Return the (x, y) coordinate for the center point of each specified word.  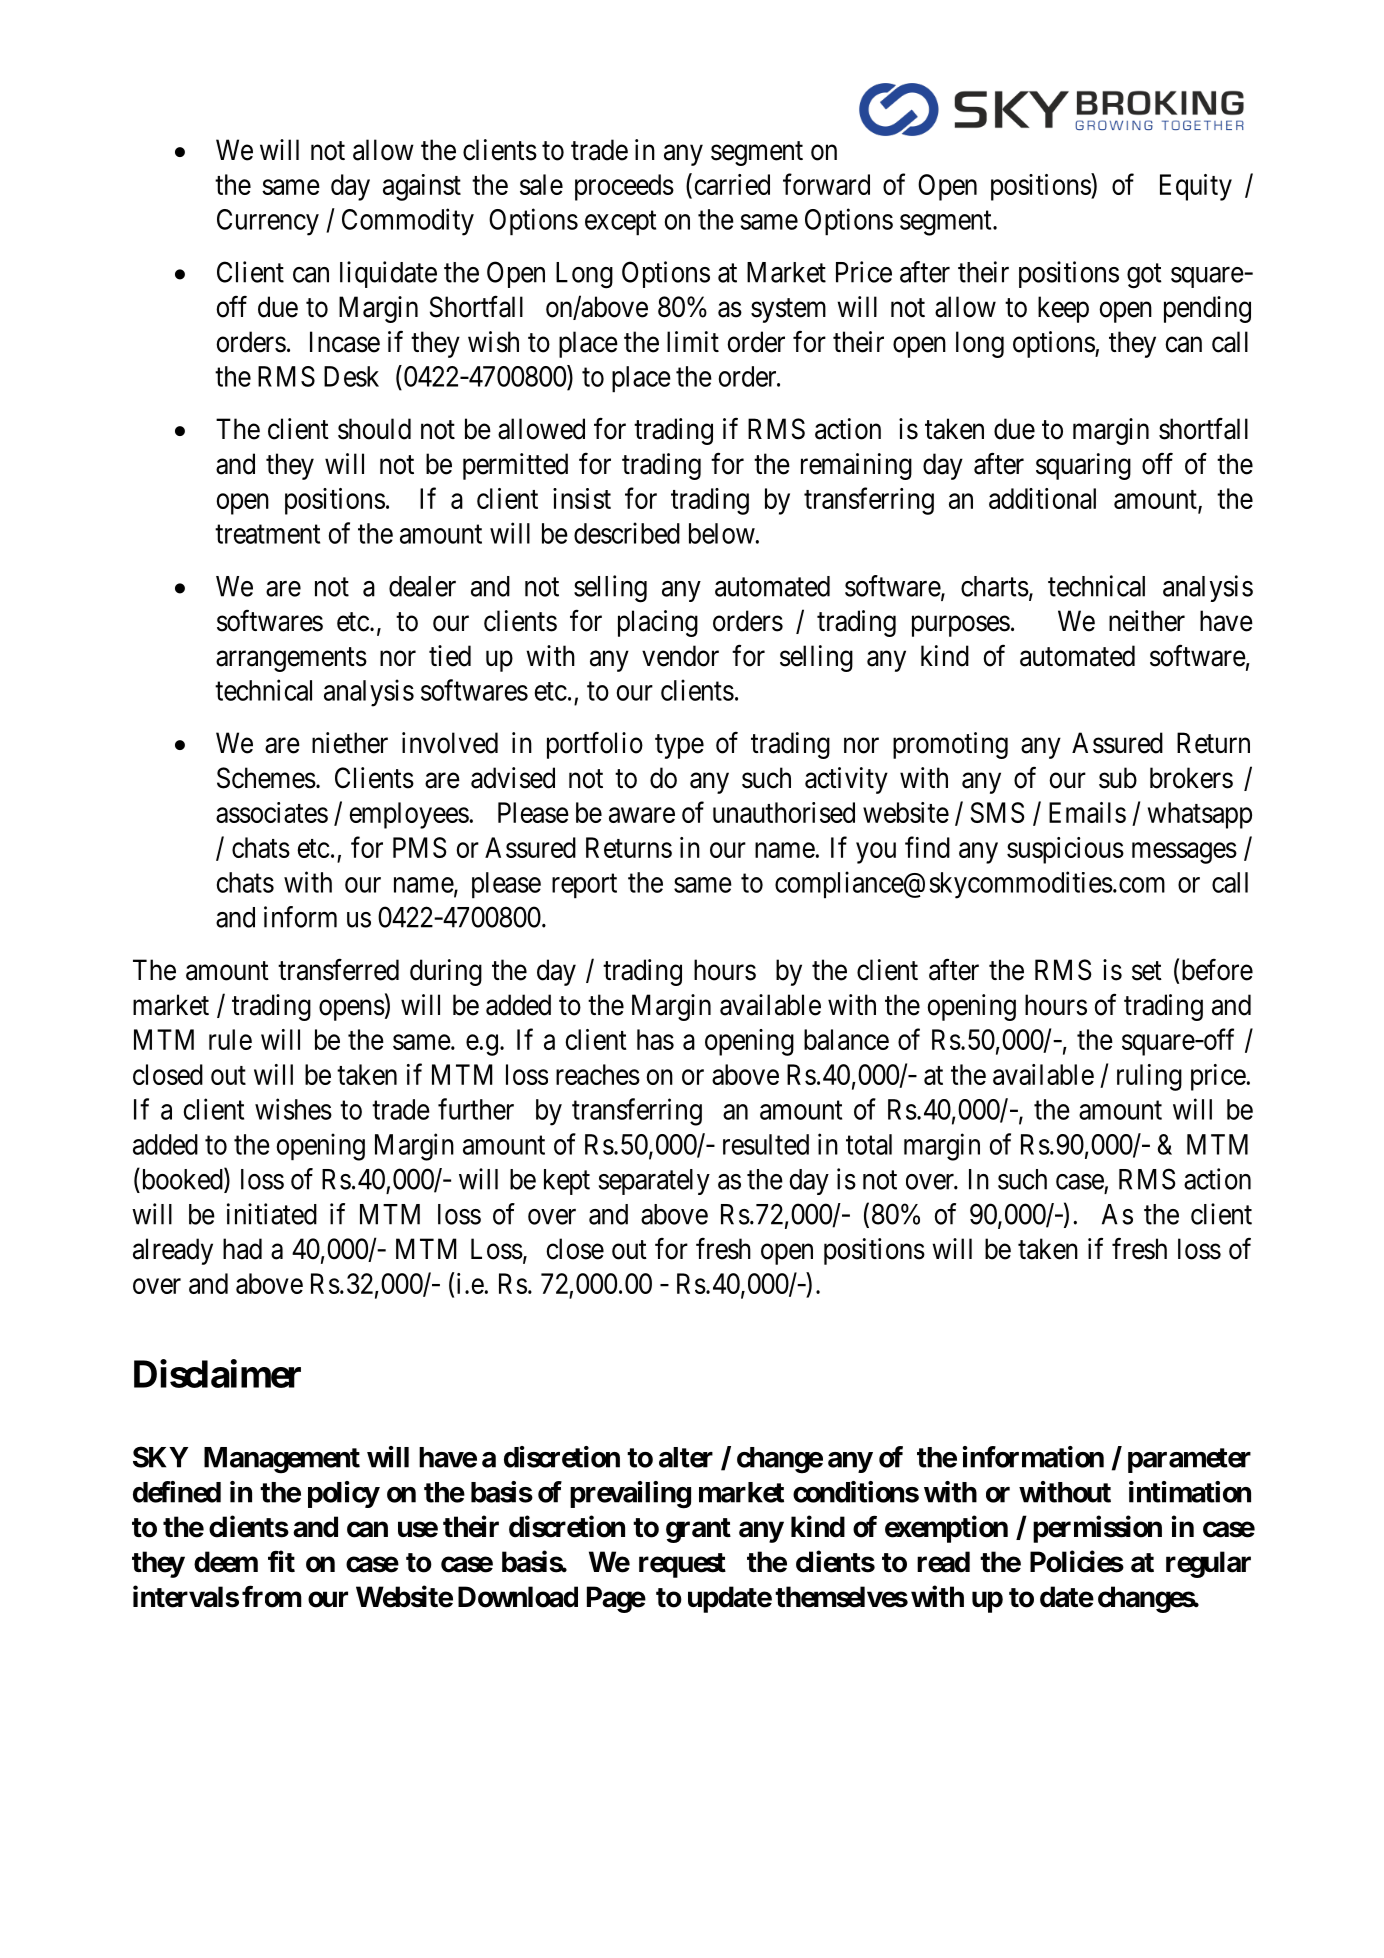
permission (1097, 1529)
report (584, 886)
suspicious (1065, 850)
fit (281, 1561)
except (620, 223)
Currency (268, 222)
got (1144, 276)
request (682, 1565)
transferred (338, 969)
